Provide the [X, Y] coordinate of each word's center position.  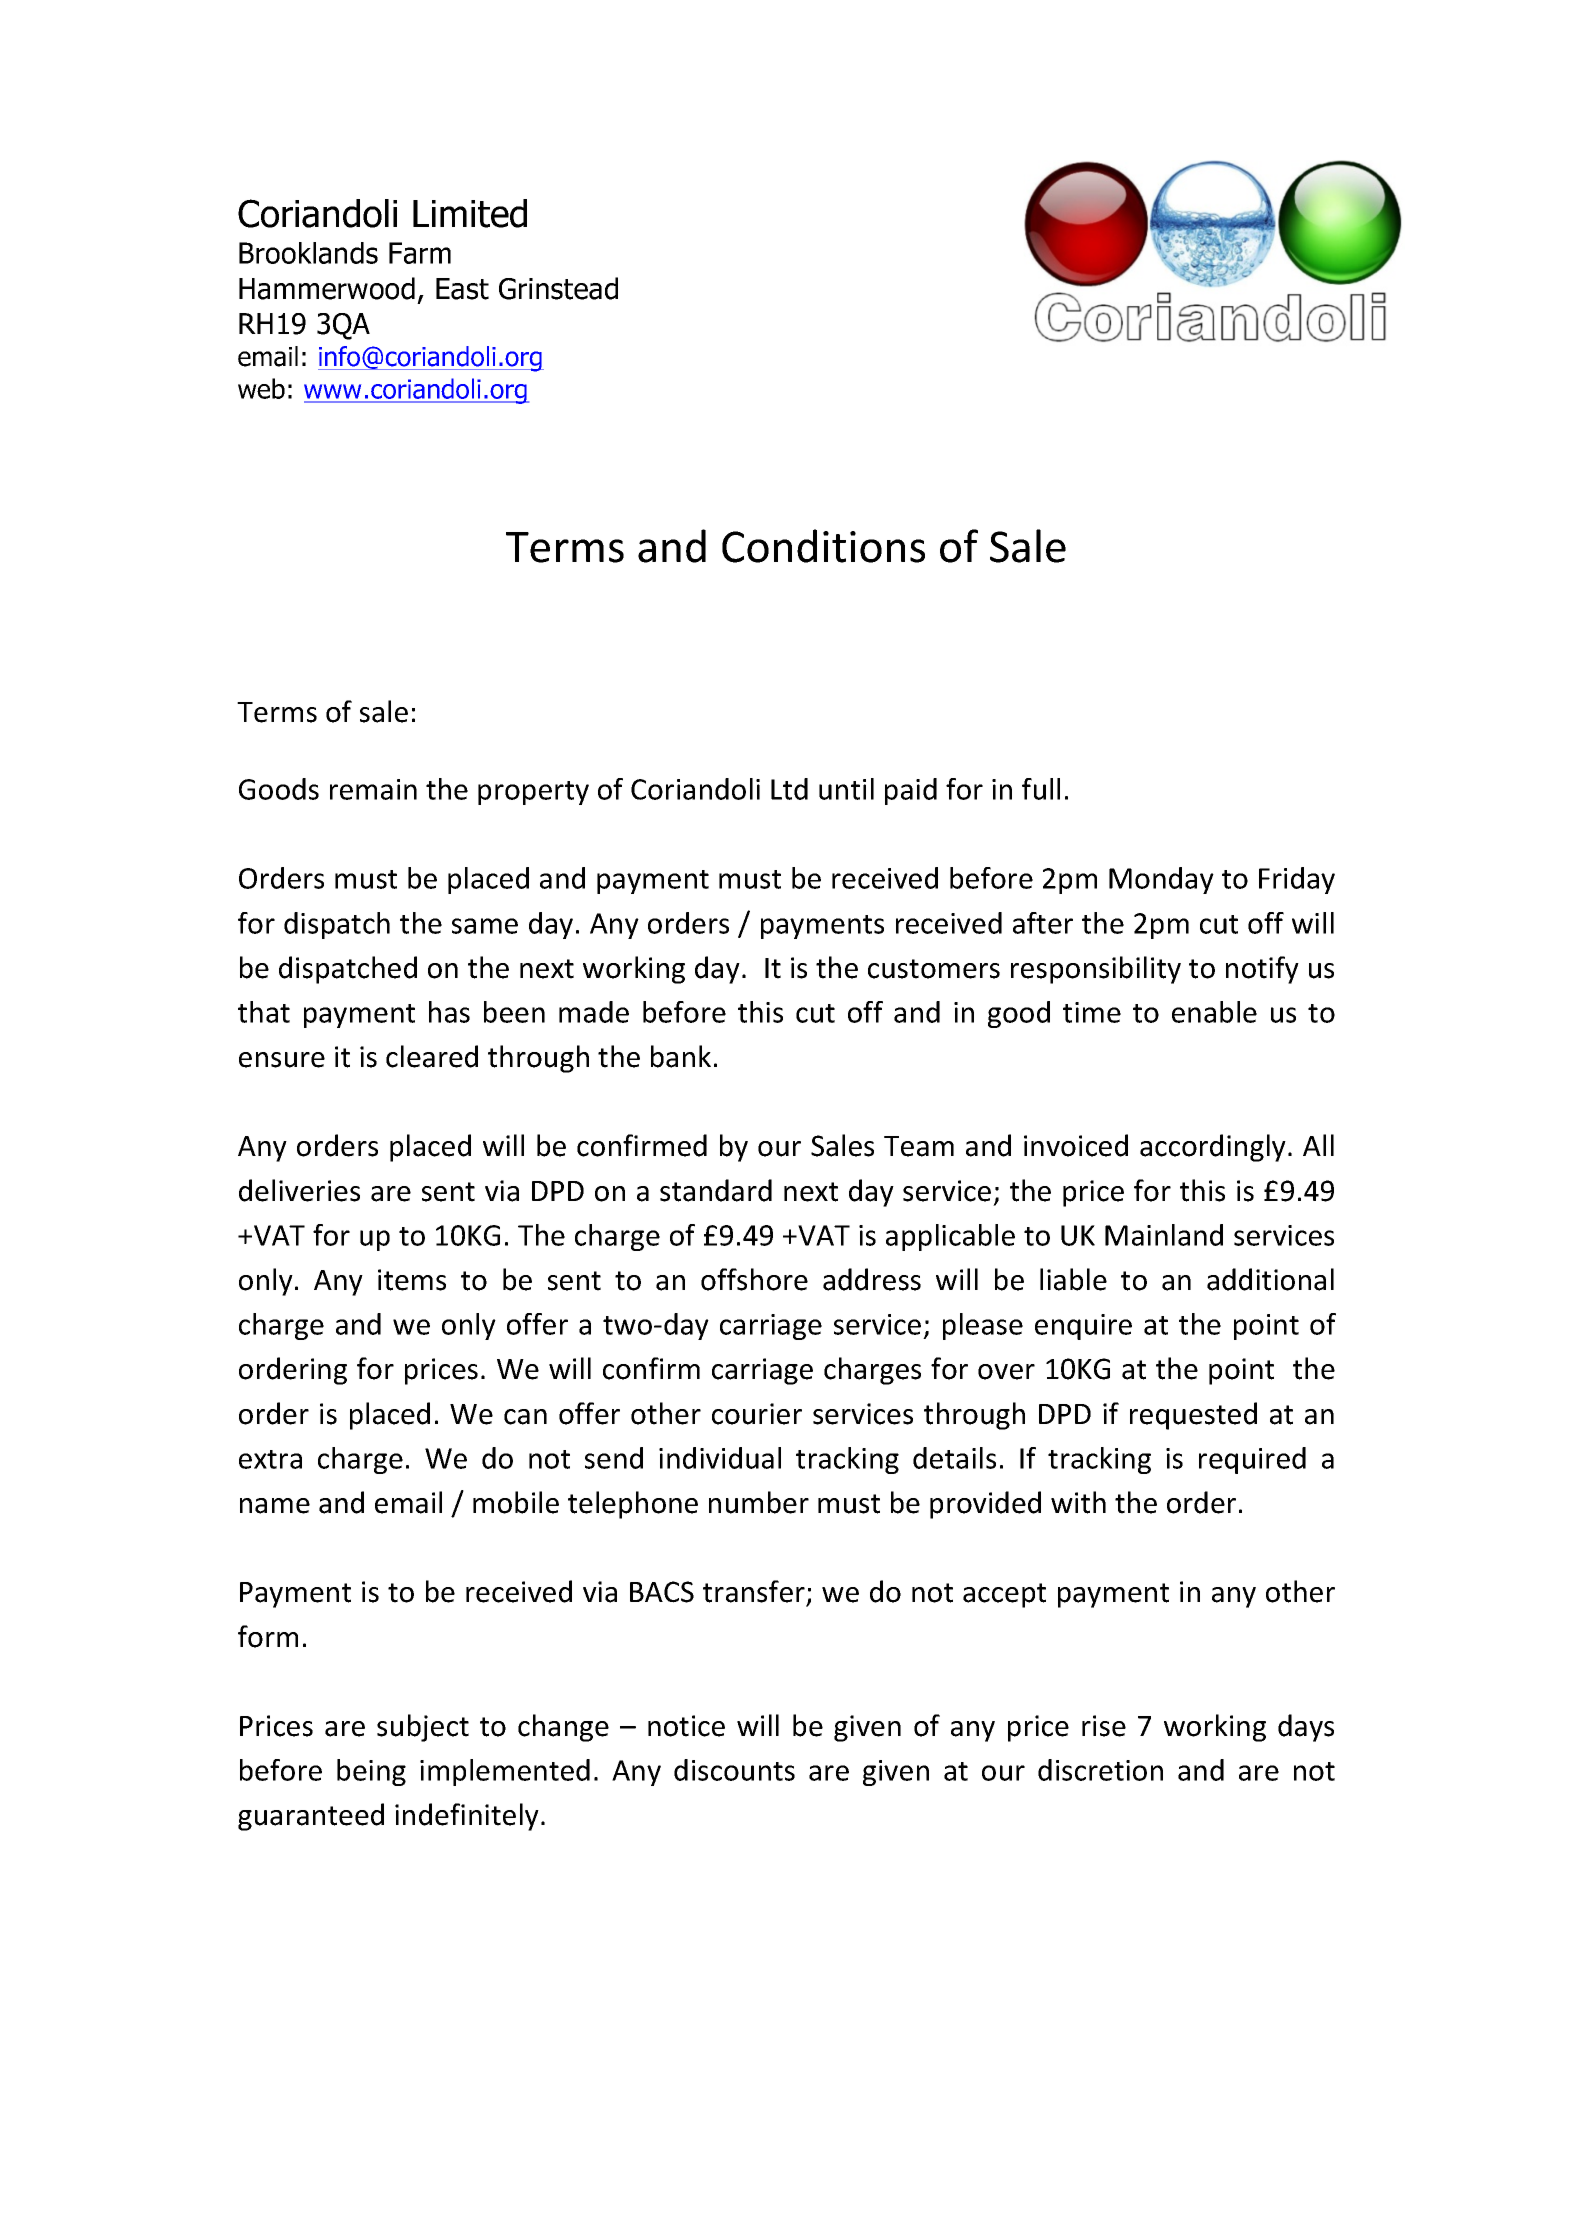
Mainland [1164, 1235]
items [412, 1280]
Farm [420, 253]
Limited [470, 213]
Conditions [823, 546]
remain [373, 789]
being [371, 1772]
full [1041, 789]
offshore [754, 1279]
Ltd [789, 789]
